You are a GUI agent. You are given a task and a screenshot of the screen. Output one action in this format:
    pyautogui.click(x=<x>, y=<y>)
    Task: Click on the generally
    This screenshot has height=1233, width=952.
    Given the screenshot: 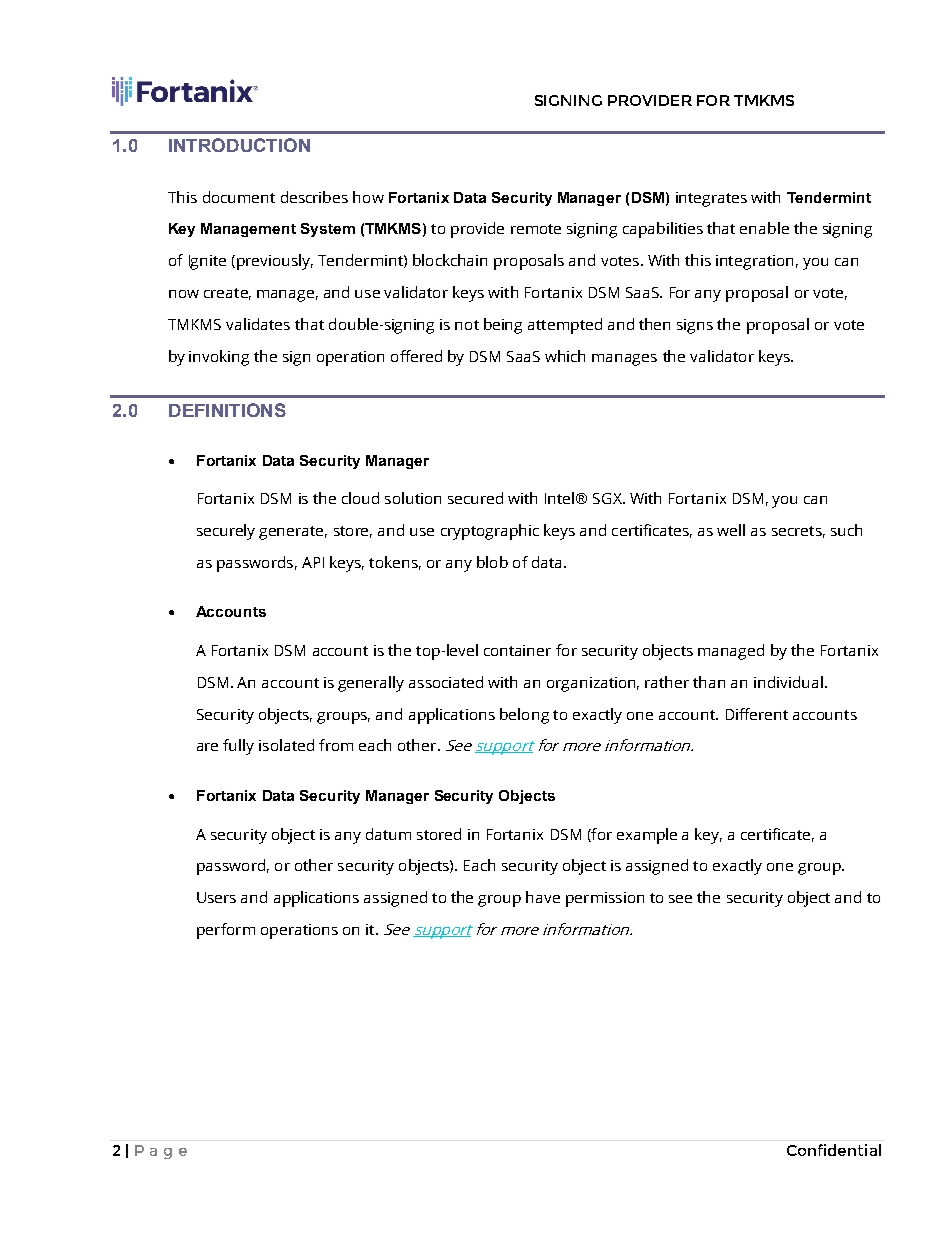 What is the action you would take?
    pyautogui.click(x=371, y=684)
